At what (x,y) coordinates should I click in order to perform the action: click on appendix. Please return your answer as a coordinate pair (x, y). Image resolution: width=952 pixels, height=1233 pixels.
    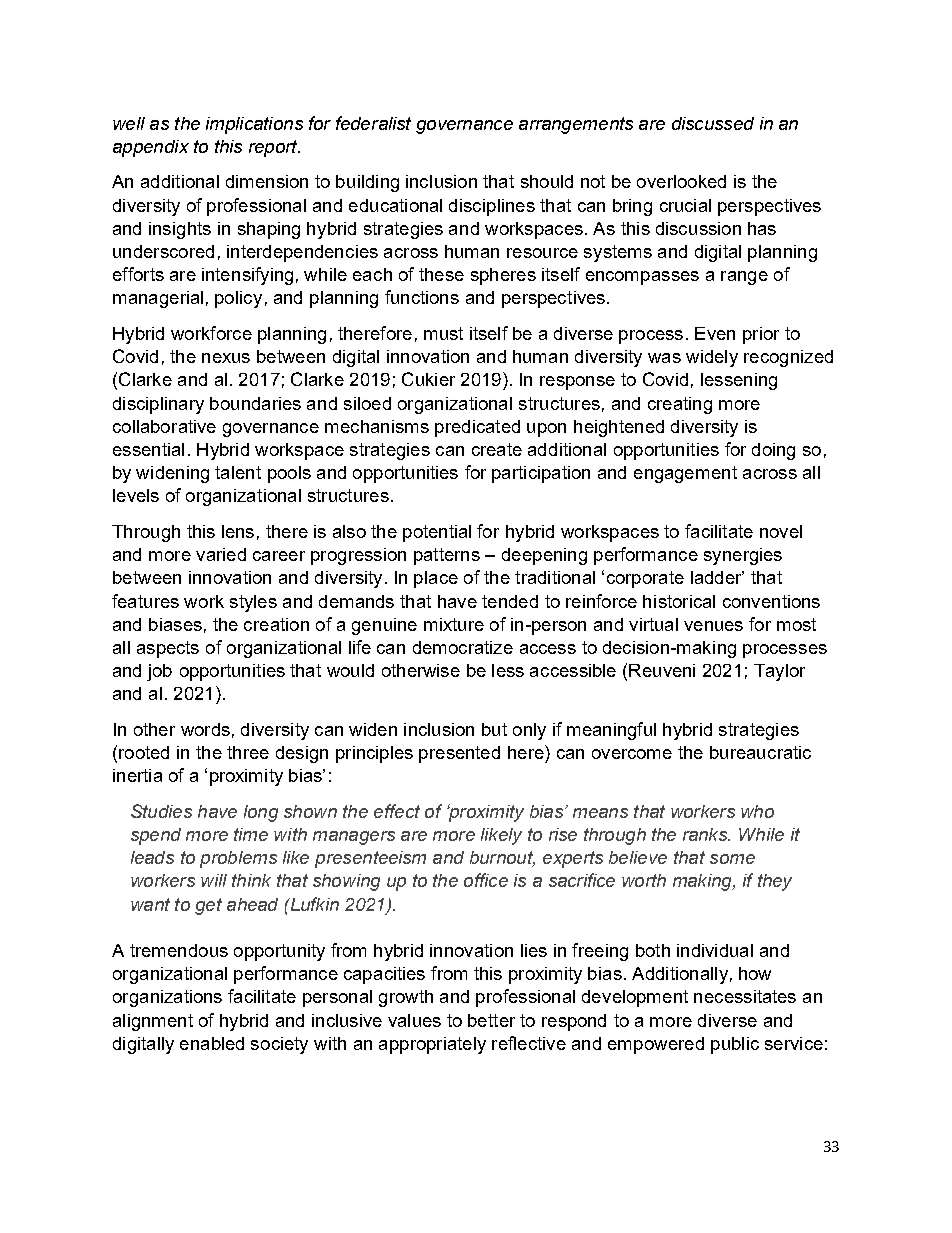
    Looking at the image, I should click on (151, 148).
